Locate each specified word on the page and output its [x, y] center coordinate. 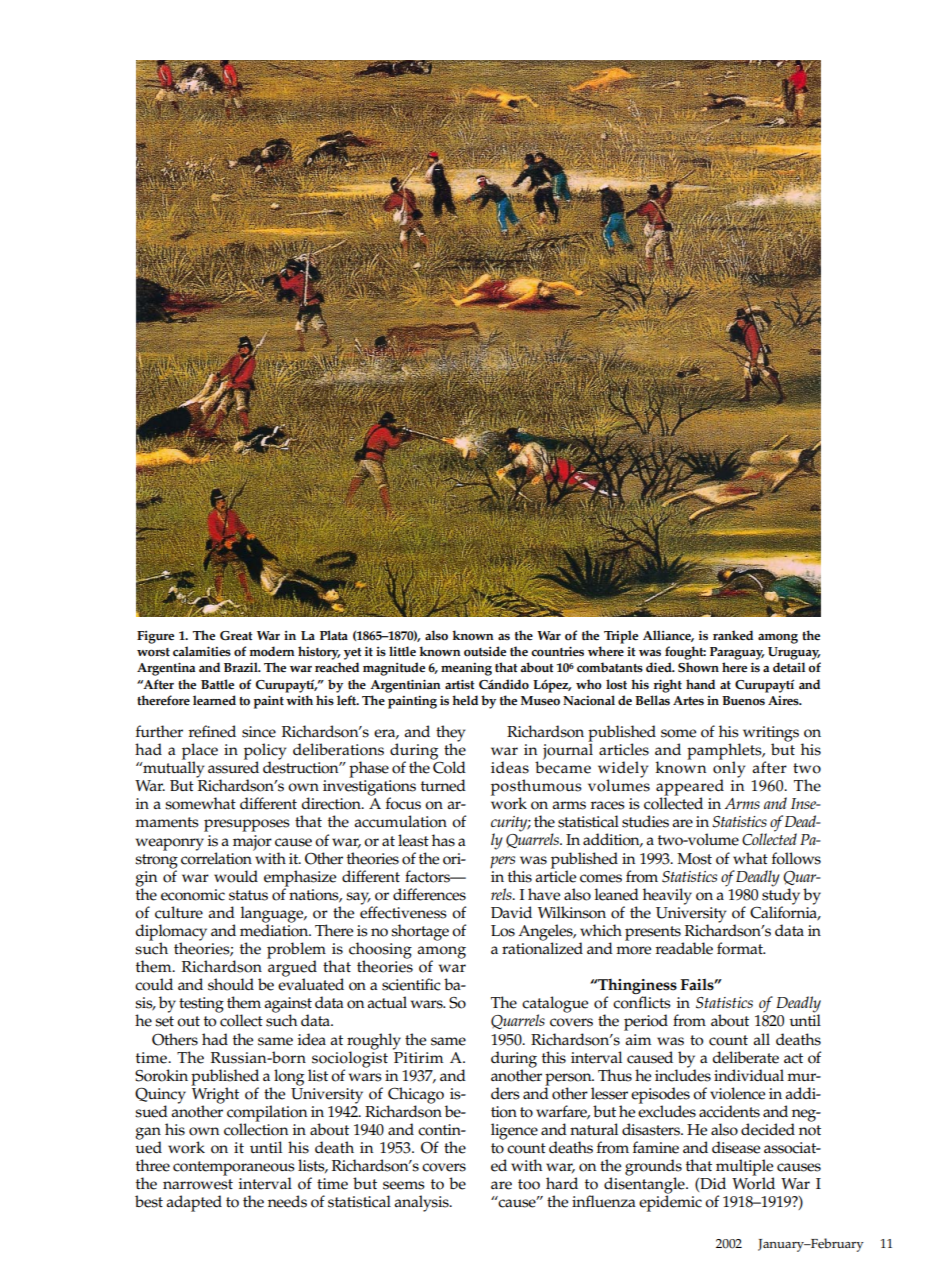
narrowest [198, 1184]
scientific [411, 984]
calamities [202, 651]
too [529, 1184]
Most [694, 859]
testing [201, 1005]
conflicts [642, 1001]
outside [485, 651]
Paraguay [737, 653]
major [252, 843]
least [413, 840]
